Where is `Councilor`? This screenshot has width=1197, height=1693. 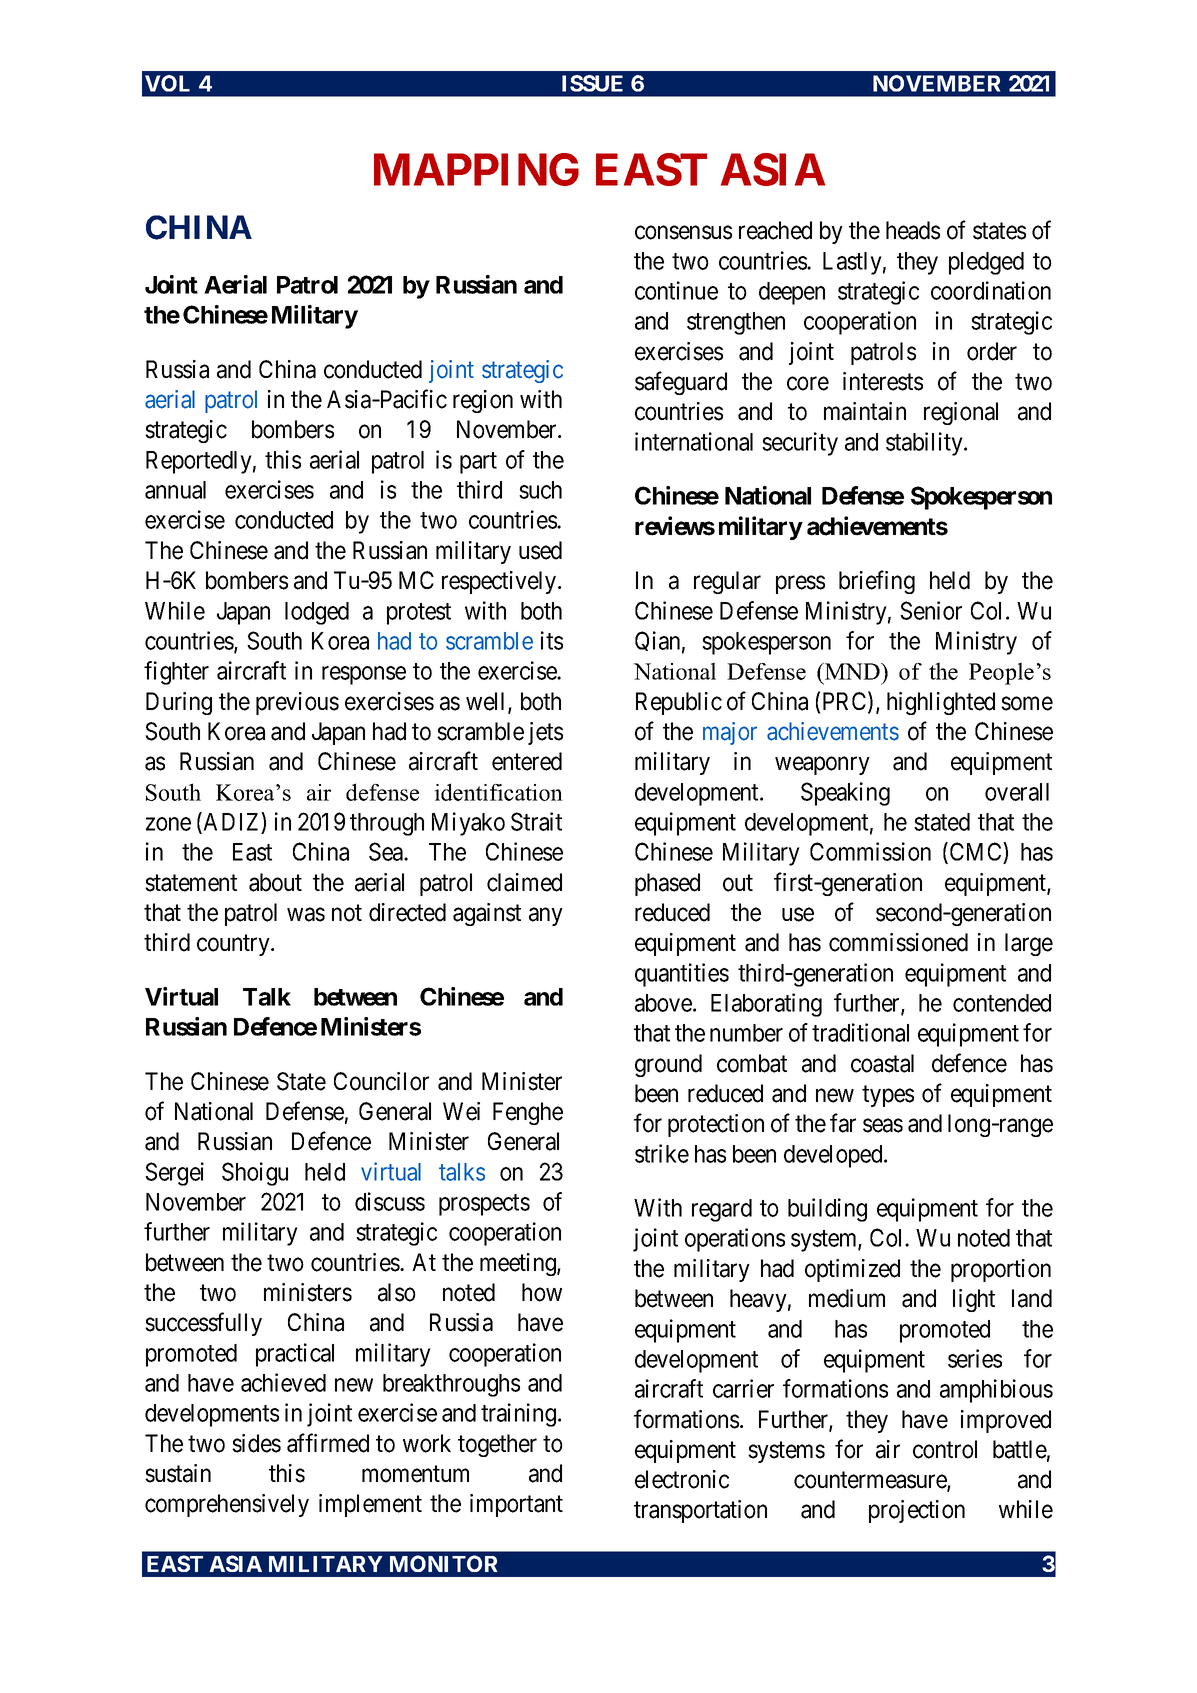 Councilor is located at coordinates (381, 1081).
